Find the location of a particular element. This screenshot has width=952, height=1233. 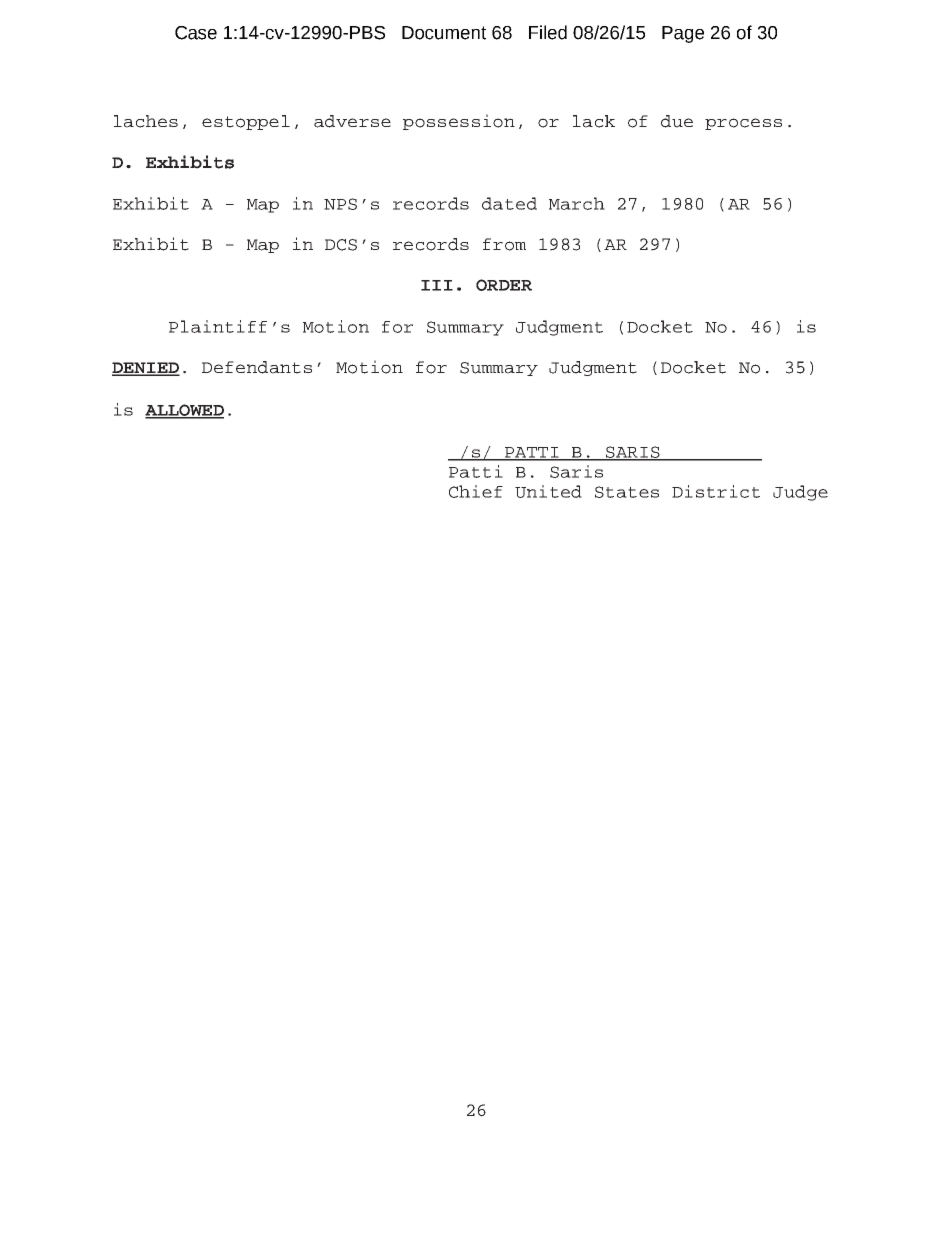

dated is located at coordinates (509, 203).
